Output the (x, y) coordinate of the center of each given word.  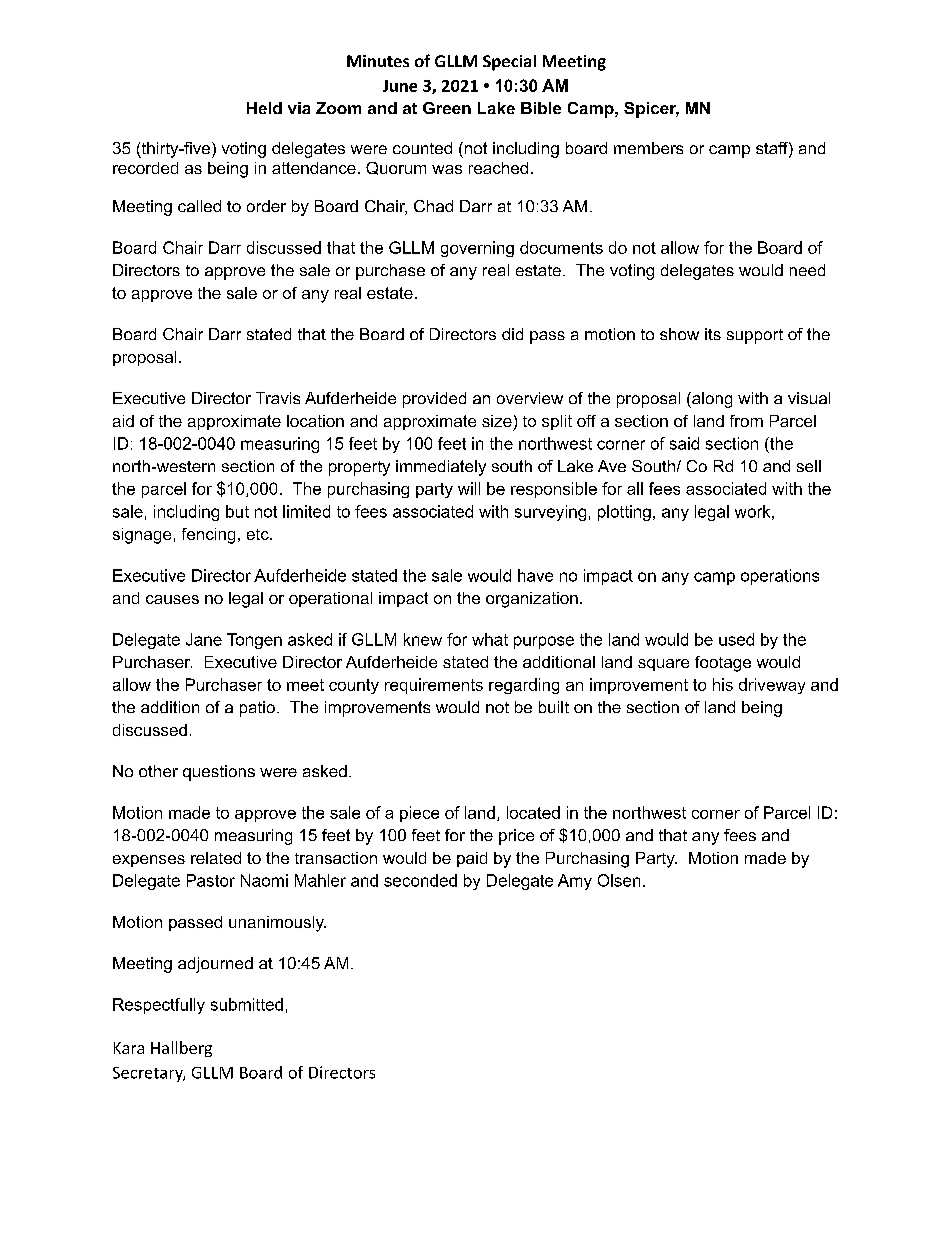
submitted (247, 1004)
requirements (434, 686)
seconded (420, 880)
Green (447, 108)
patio (257, 709)
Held (264, 108)
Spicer (651, 110)
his (723, 684)
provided (434, 400)
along (711, 400)
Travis (278, 398)
